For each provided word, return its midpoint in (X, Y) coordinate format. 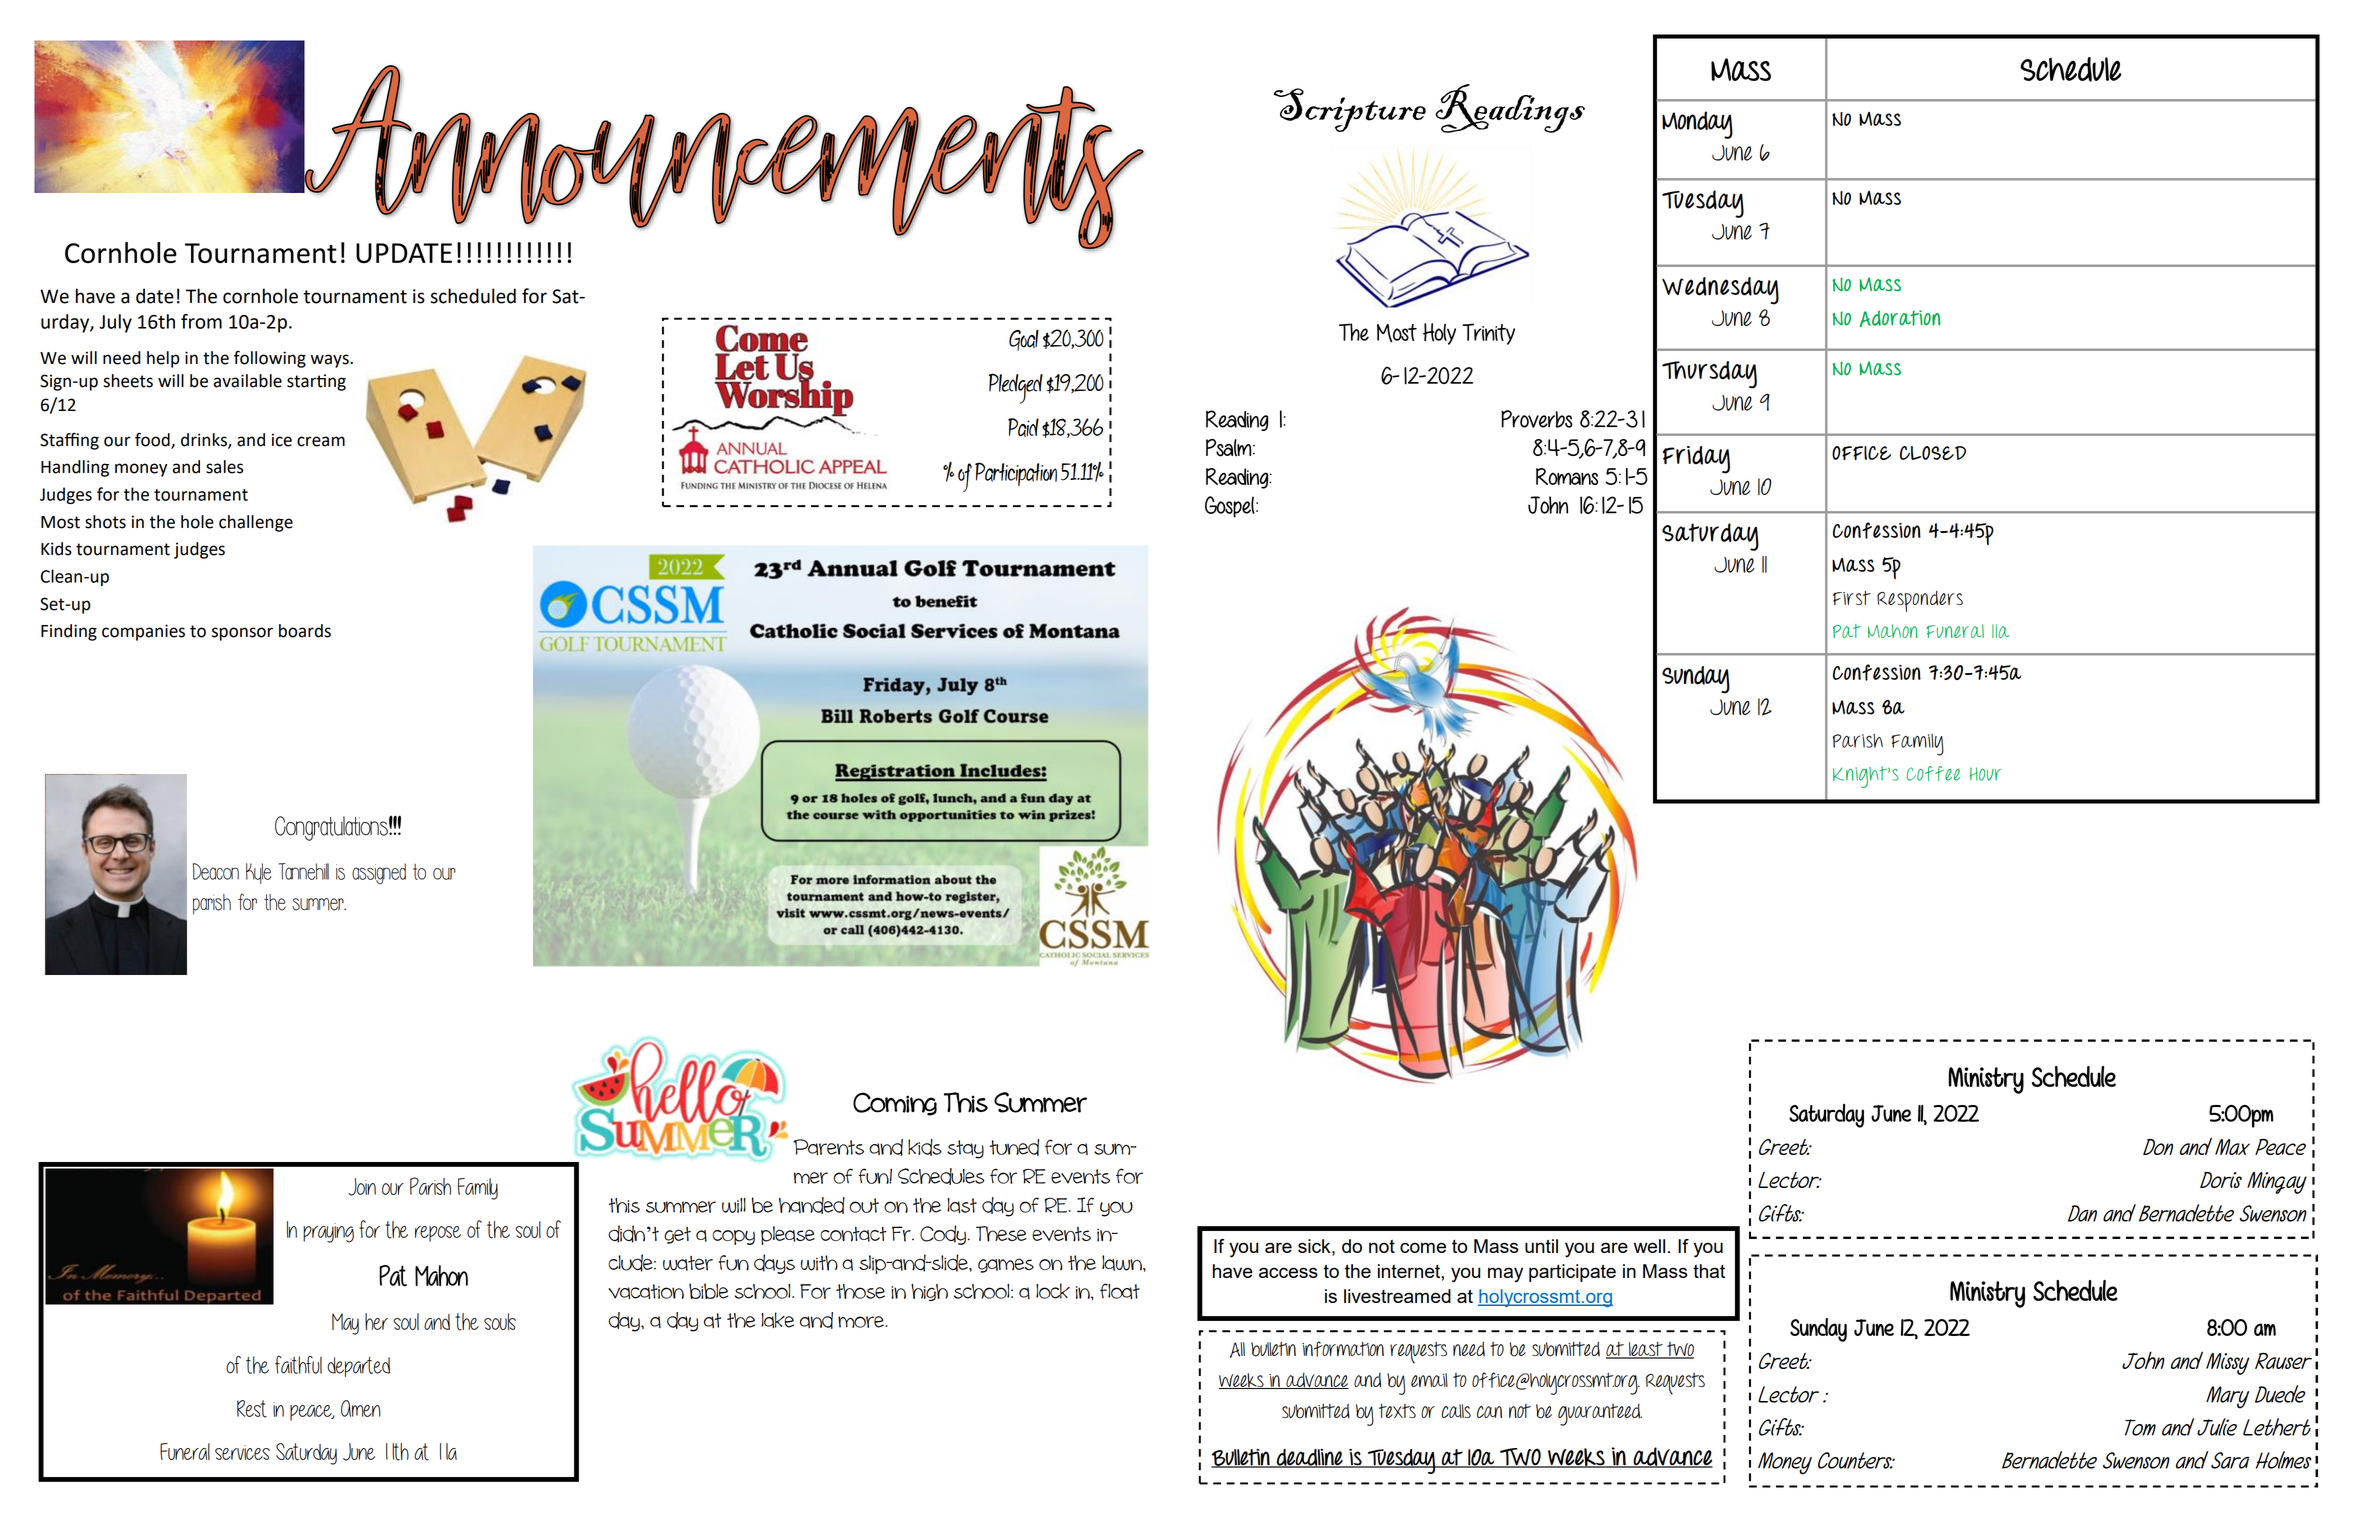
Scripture (1350, 110)
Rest (252, 1409)
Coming (895, 1104)
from (201, 321)
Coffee (1933, 773)
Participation (1016, 474)
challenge (256, 523)
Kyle (259, 873)
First (1852, 598)
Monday (1697, 125)
